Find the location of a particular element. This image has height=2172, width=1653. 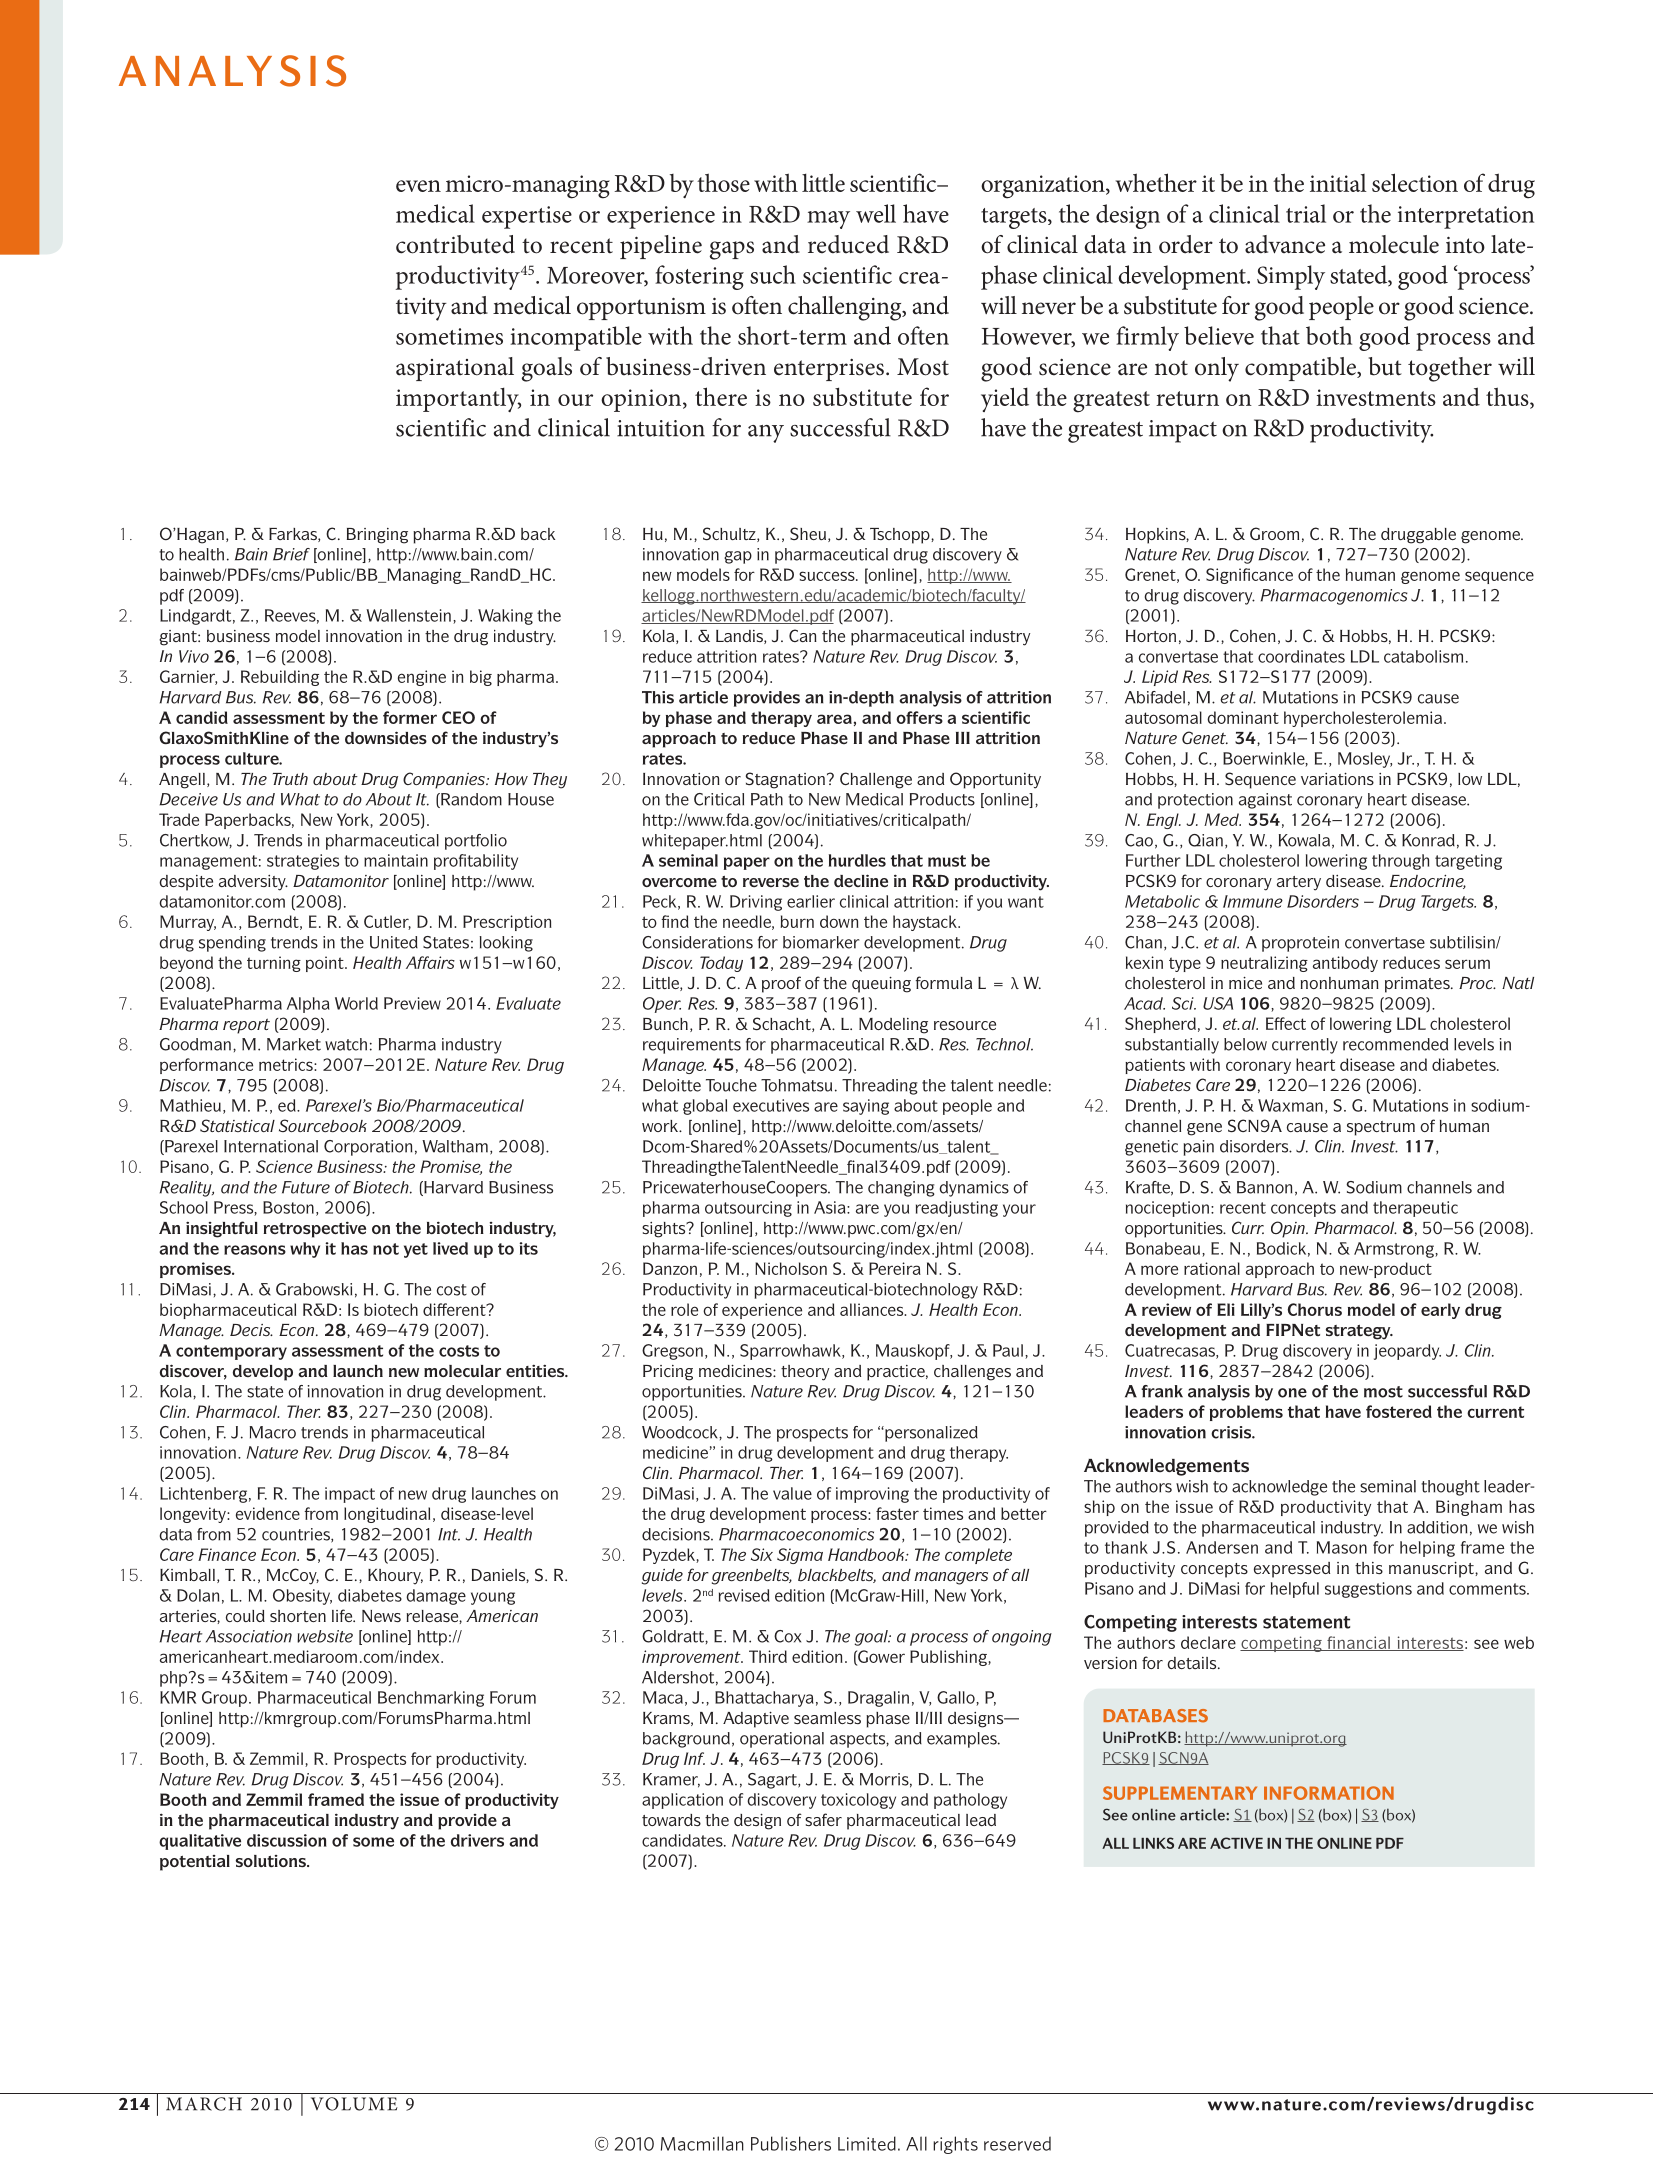

molecule is located at coordinates (1394, 244).
